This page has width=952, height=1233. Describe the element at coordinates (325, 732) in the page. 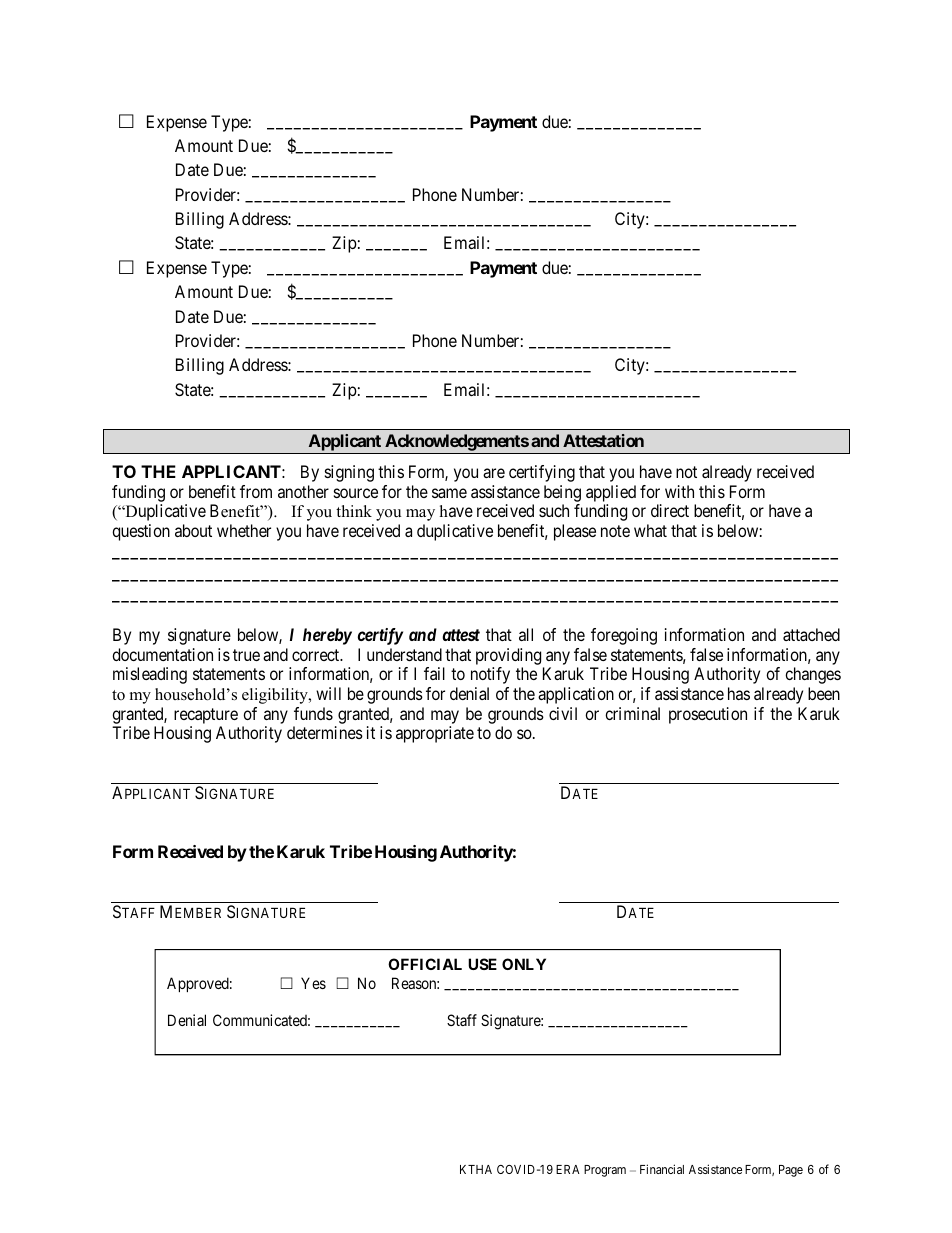

I see `determines` at that location.
